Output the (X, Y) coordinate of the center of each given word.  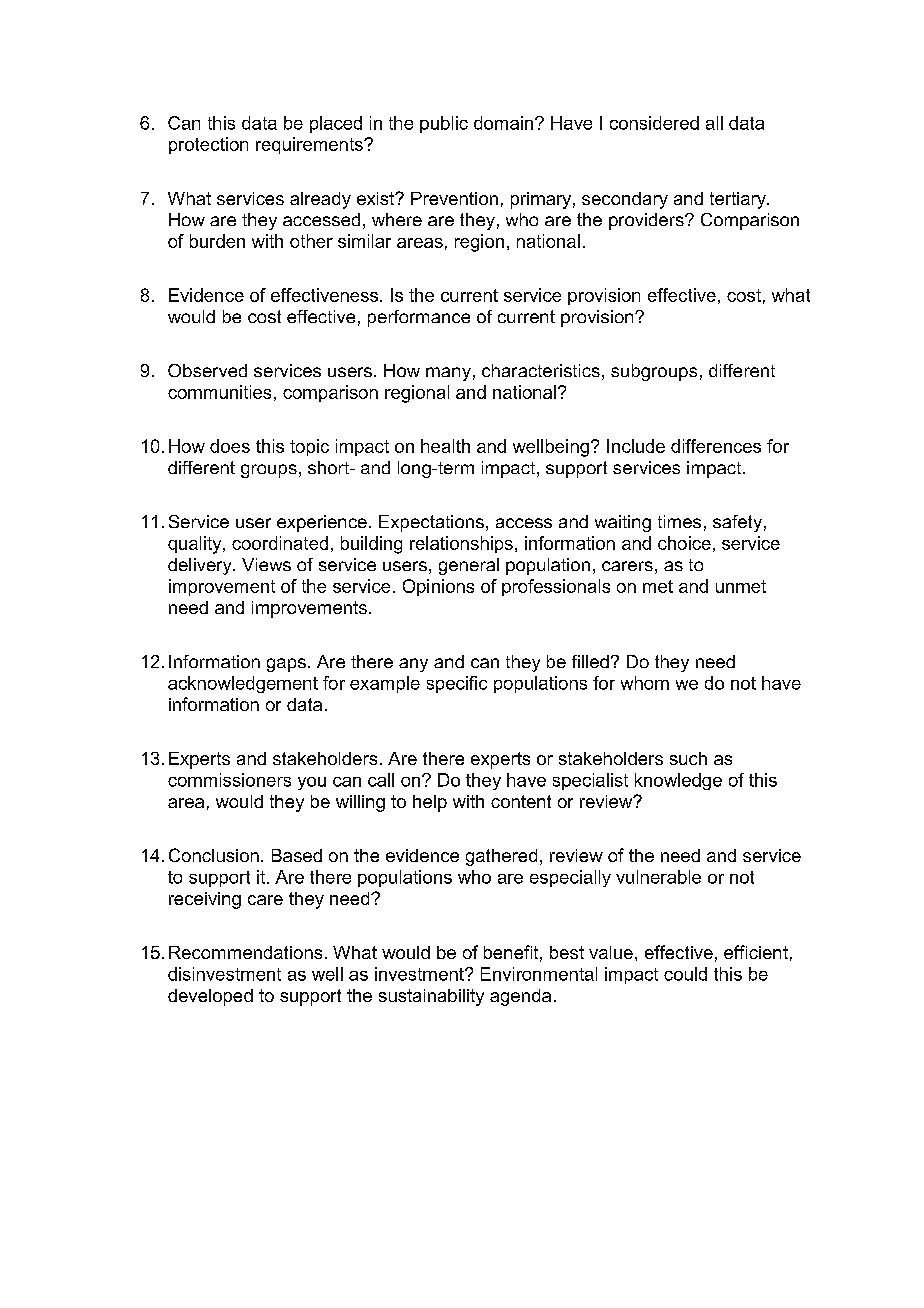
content (521, 801)
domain (503, 123)
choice (684, 543)
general (469, 566)
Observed (207, 370)
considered (654, 123)
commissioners (229, 780)
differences (716, 446)
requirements (310, 145)
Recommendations (245, 952)
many (448, 374)
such (688, 758)
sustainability (431, 997)
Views (266, 564)
